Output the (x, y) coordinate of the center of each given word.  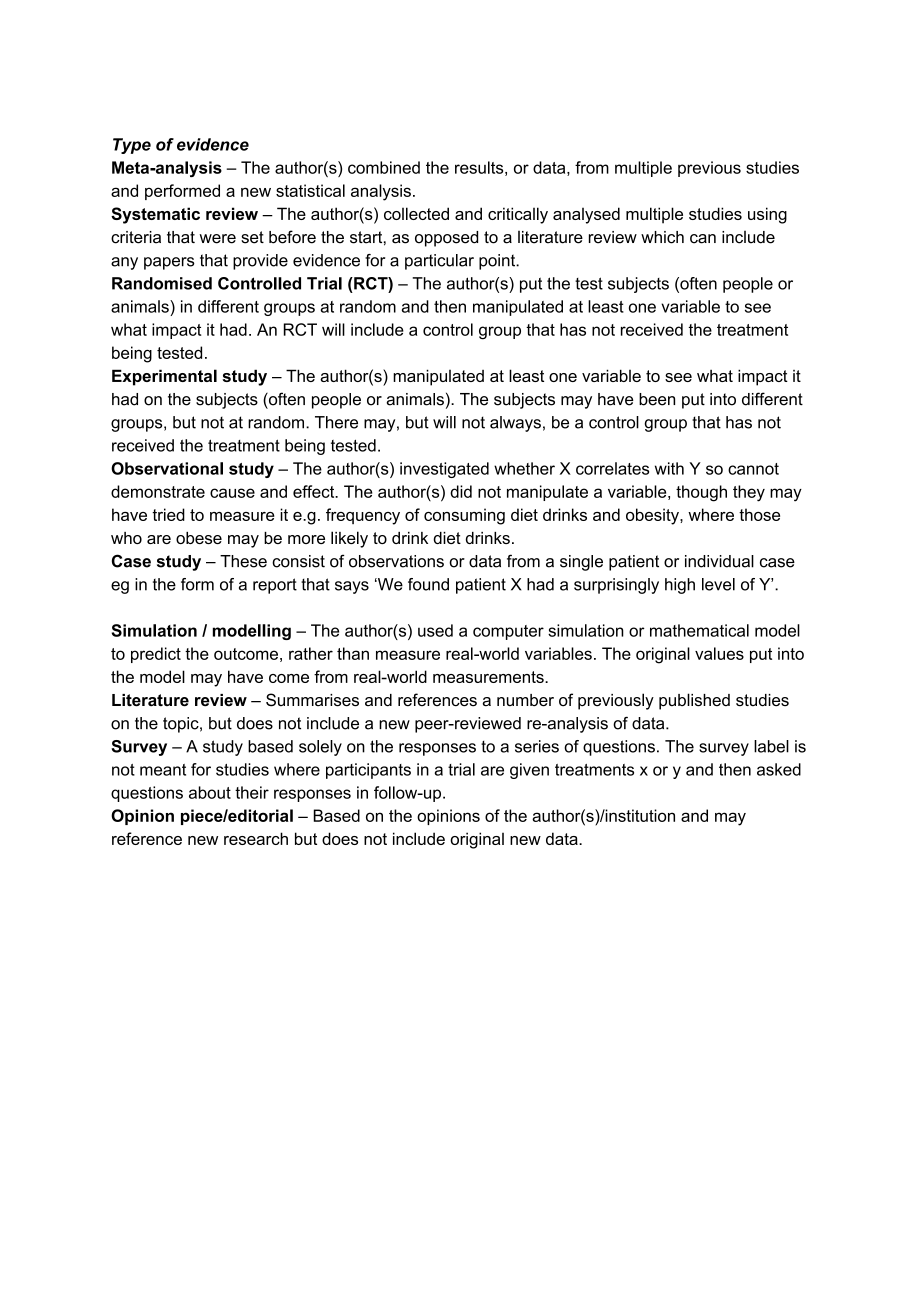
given (529, 771)
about (210, 792)
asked (779, 769)
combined (384, 167)
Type (132, 146)
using (767, 215)
